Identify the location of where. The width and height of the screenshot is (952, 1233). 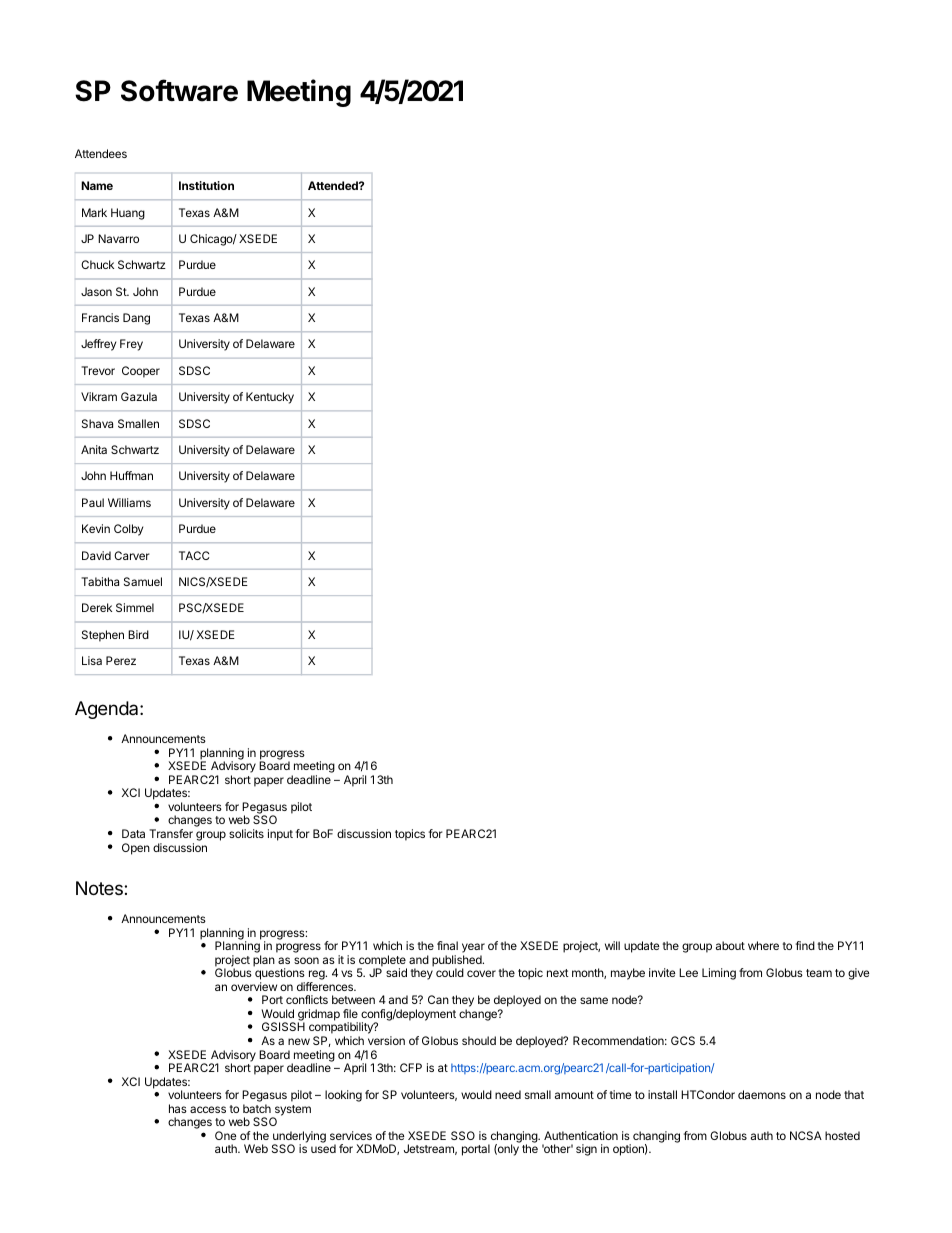
(763, 945).
